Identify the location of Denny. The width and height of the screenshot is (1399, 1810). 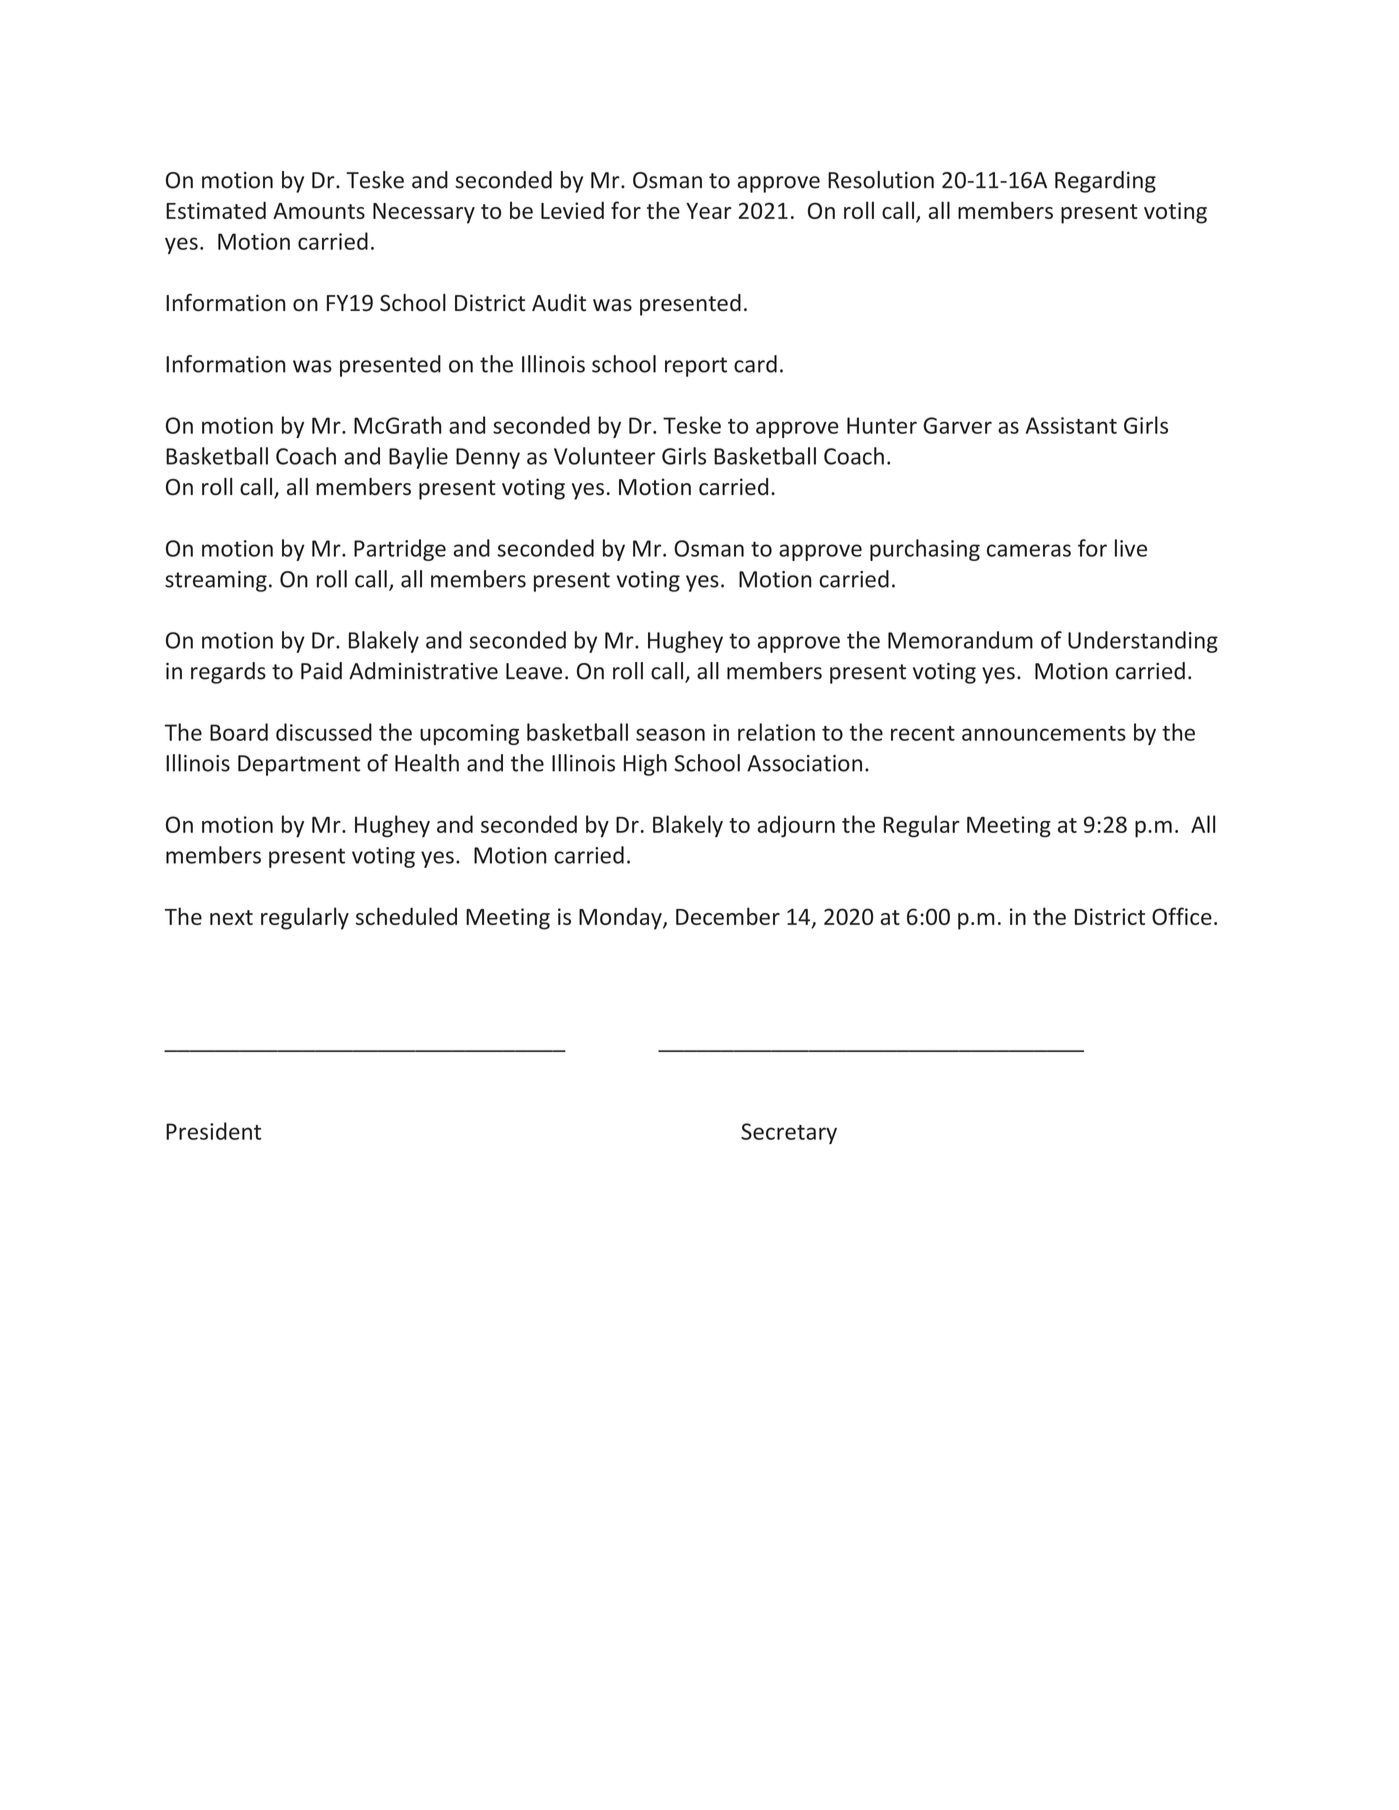
(488, 458).
